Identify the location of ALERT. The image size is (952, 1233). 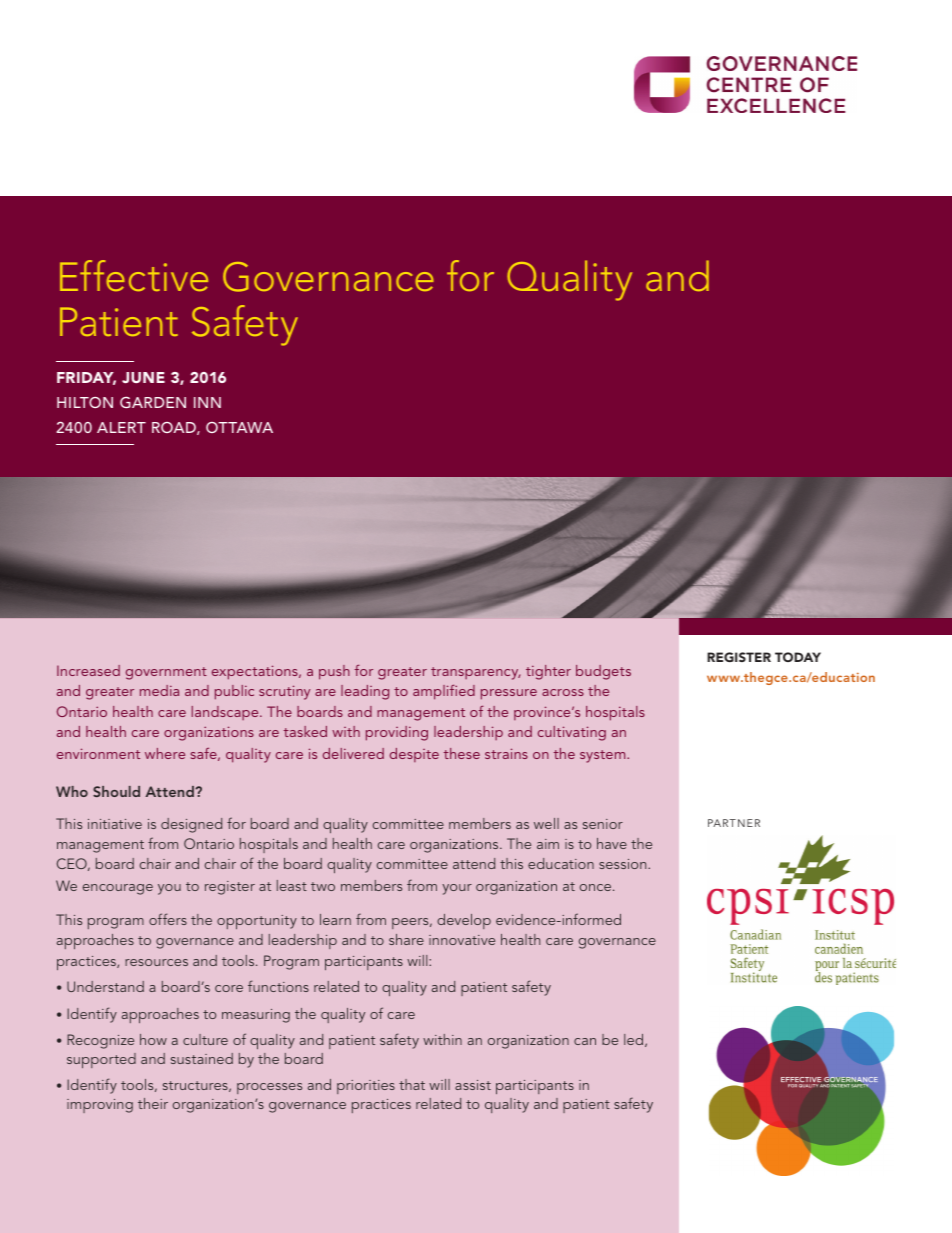
(121, 427).
